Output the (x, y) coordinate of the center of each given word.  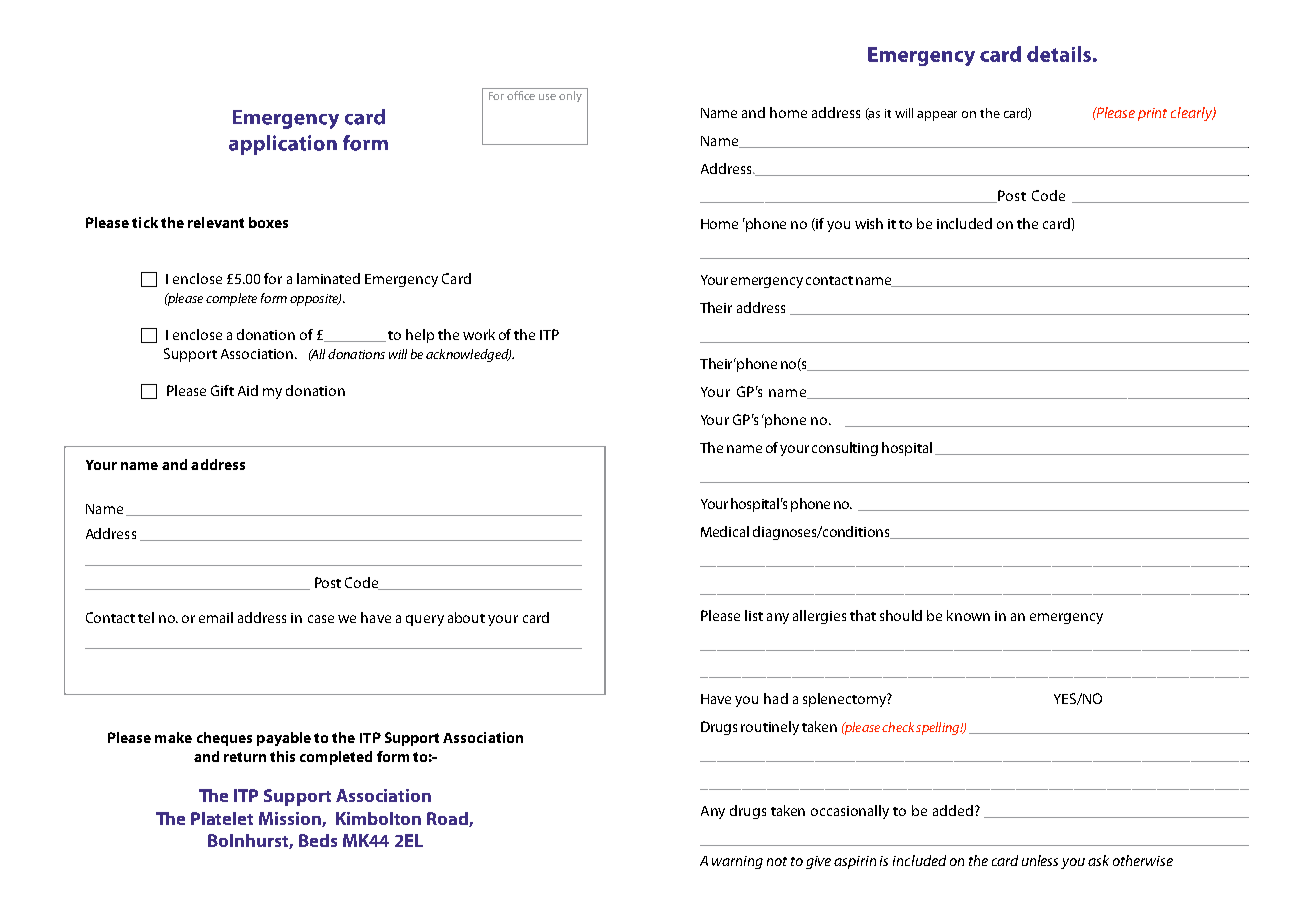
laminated (328, 278)
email (216, 617)
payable (284, 739)
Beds (318, 840)
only (570, 95)
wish (869, 223)
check (898, 727)
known (968, 615)
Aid (248, 390)
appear (937, 116)
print (1152, 114)
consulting (845, 449)
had (776, 698)
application (283, 145)
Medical (725, 531)
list (754, 615)
